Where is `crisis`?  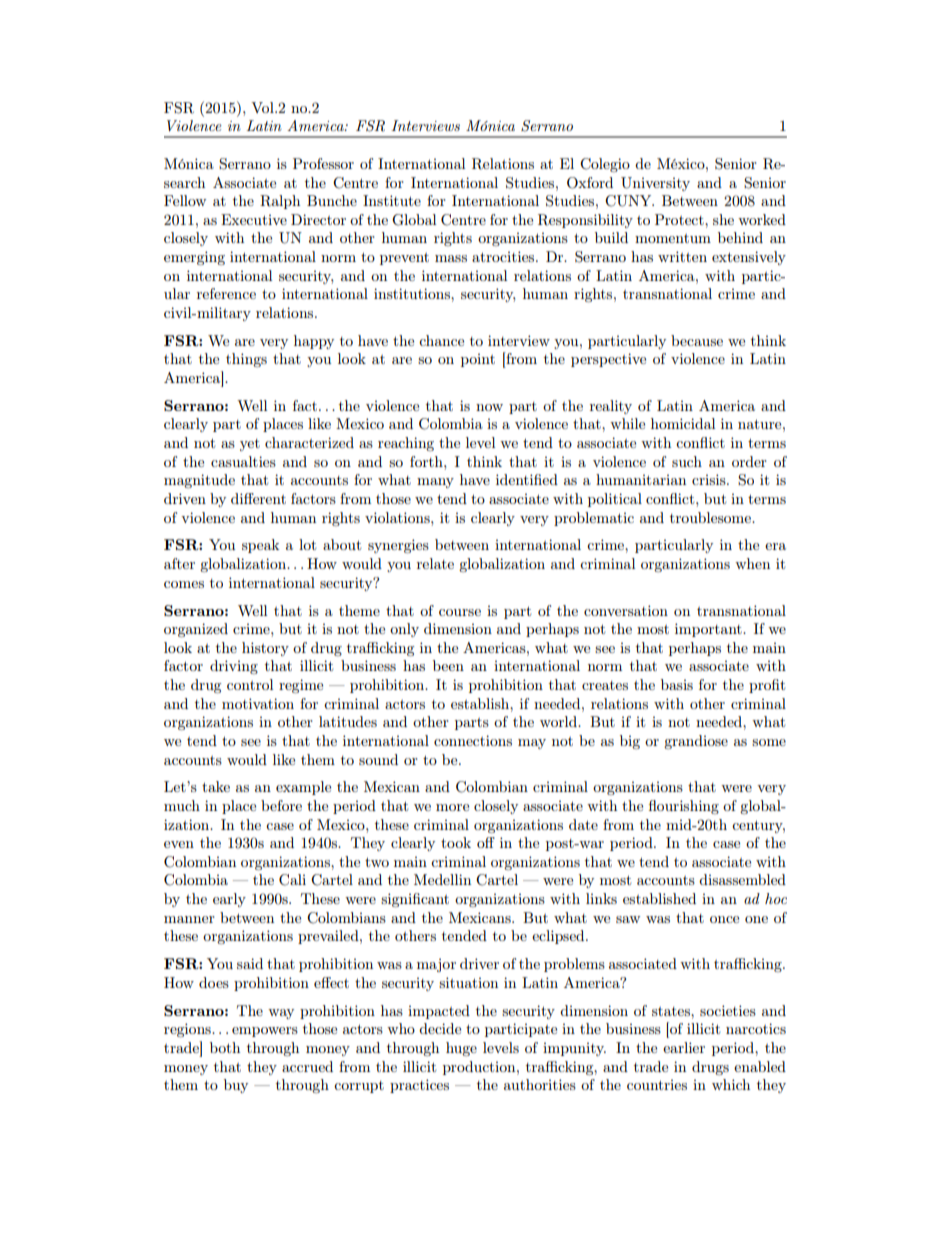
crisis is located at coordinates (710, 479).
